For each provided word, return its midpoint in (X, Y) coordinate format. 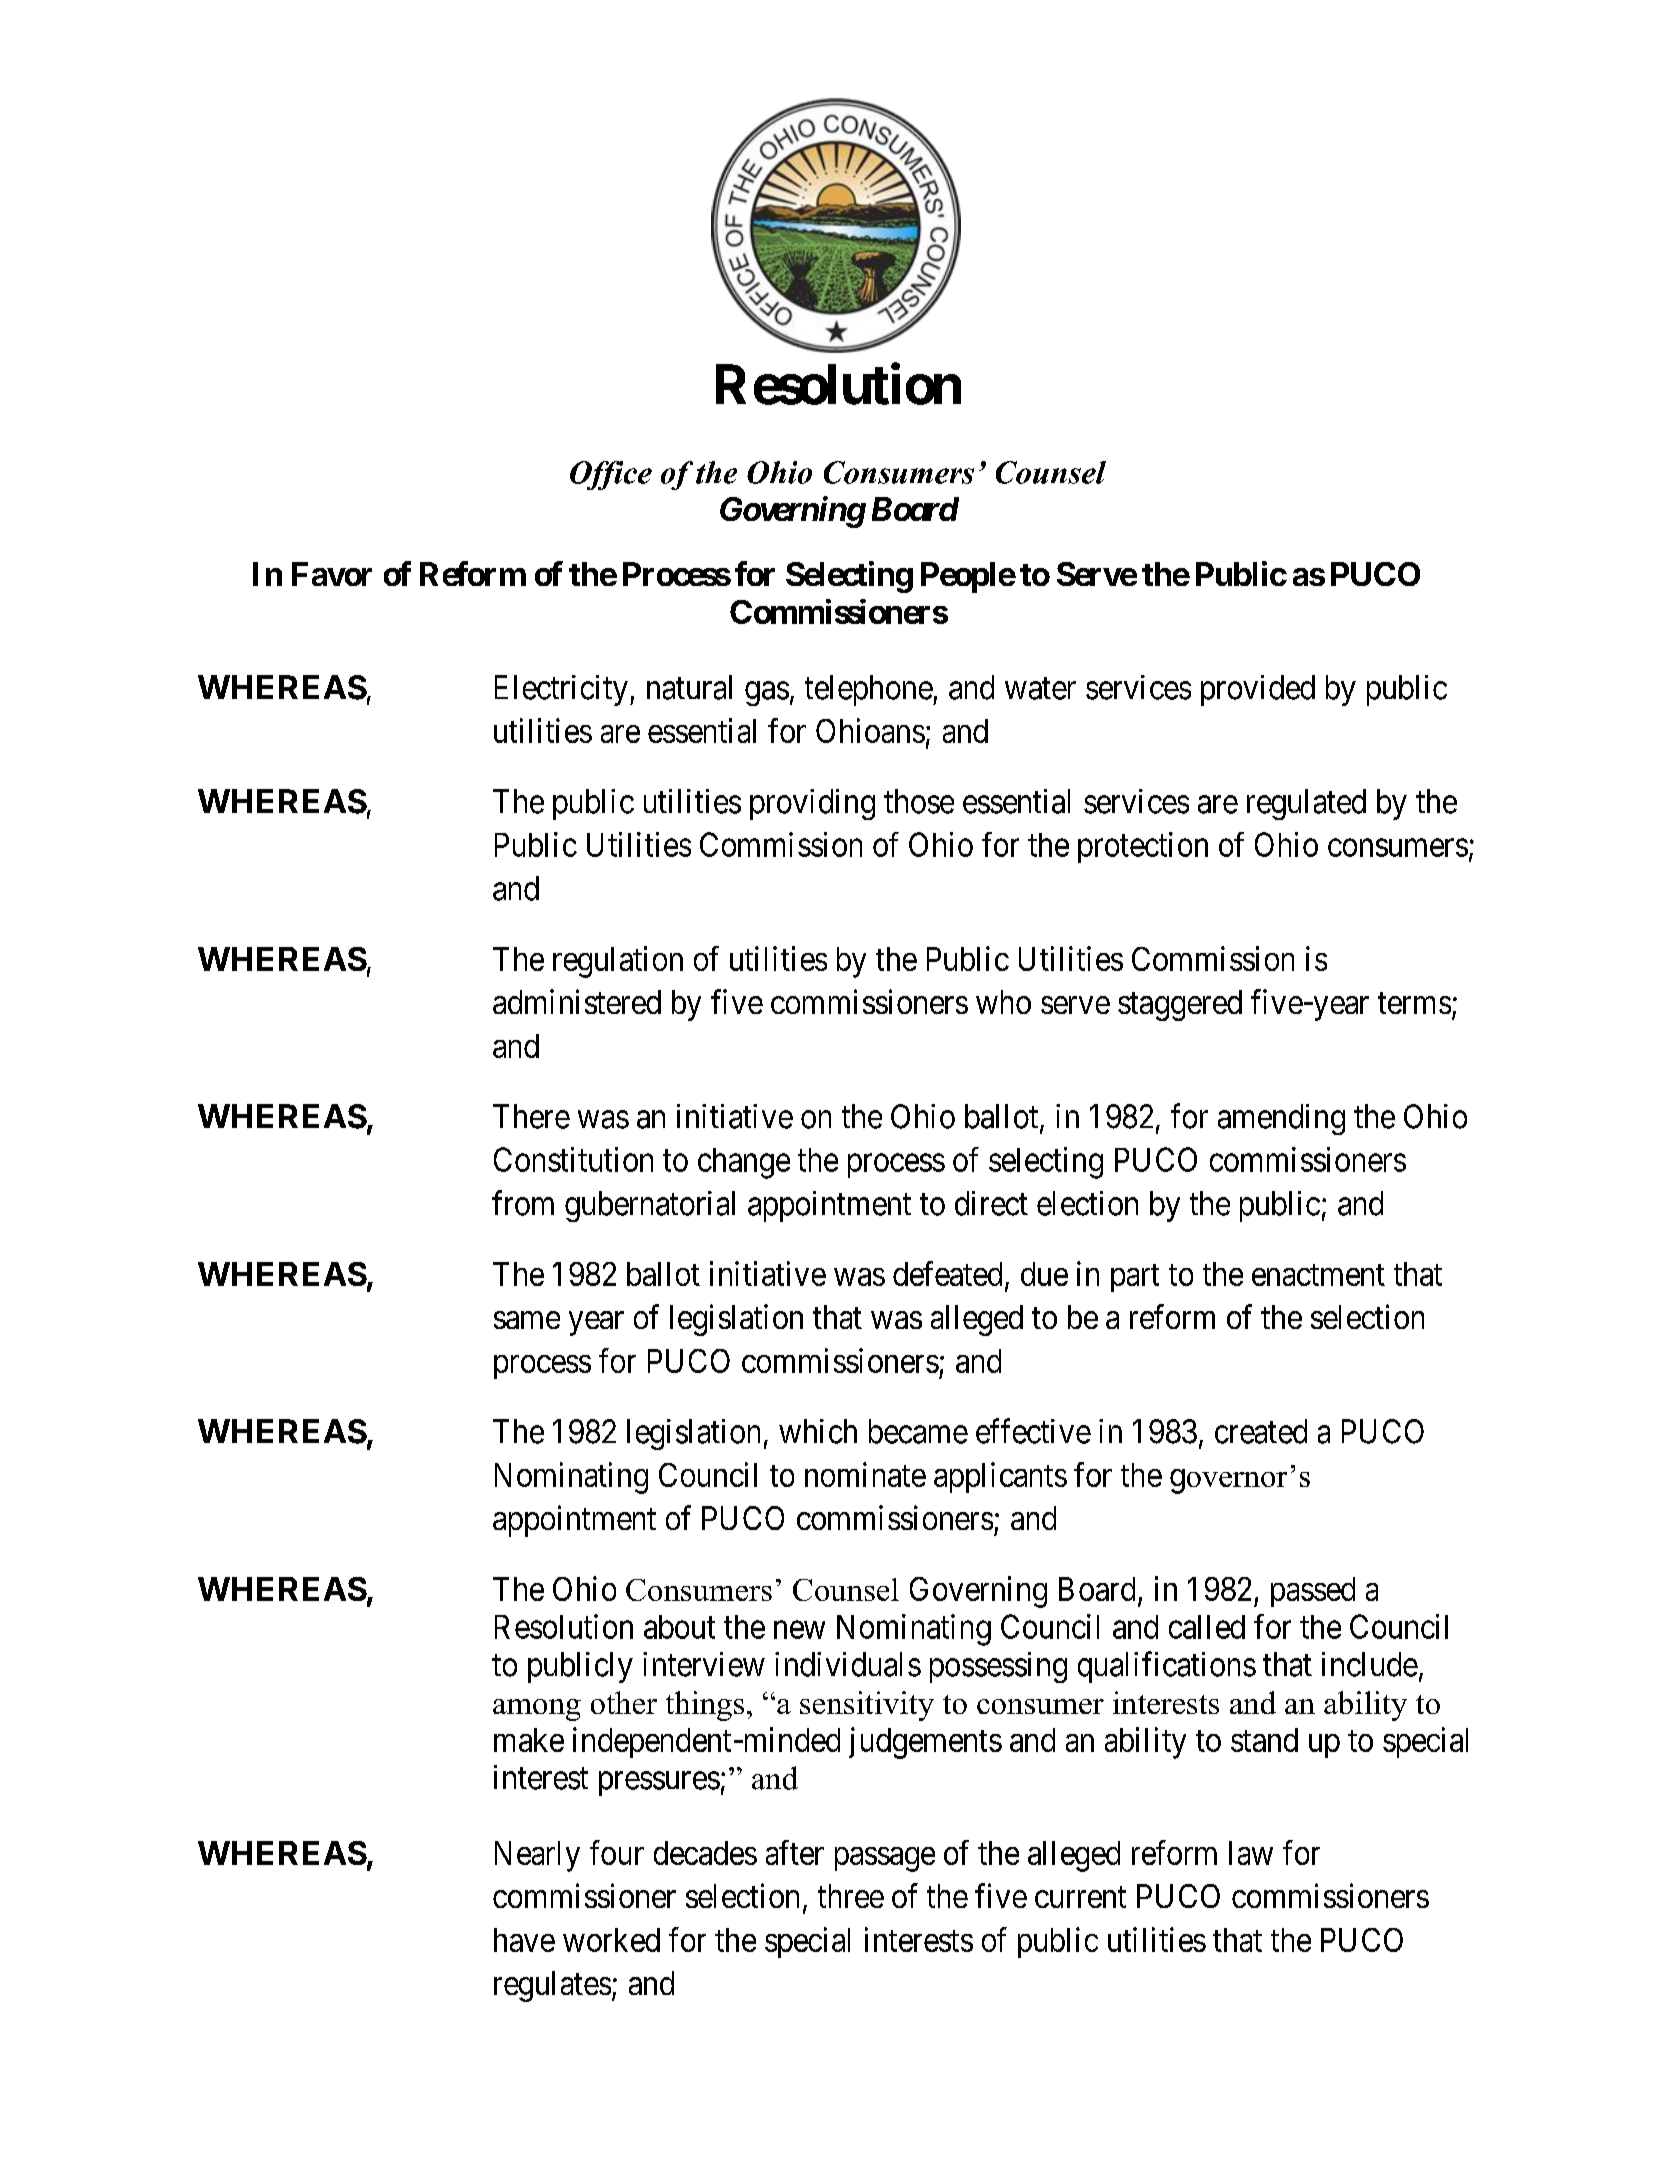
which (818, 1431)
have (524, 1940)
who (1003, 1002)
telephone (869, 690)
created (1261, 1431)
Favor (332, 574)
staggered (1180, 1005)
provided (1258, 690)
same (527, 1320)
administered (577, 1001)
